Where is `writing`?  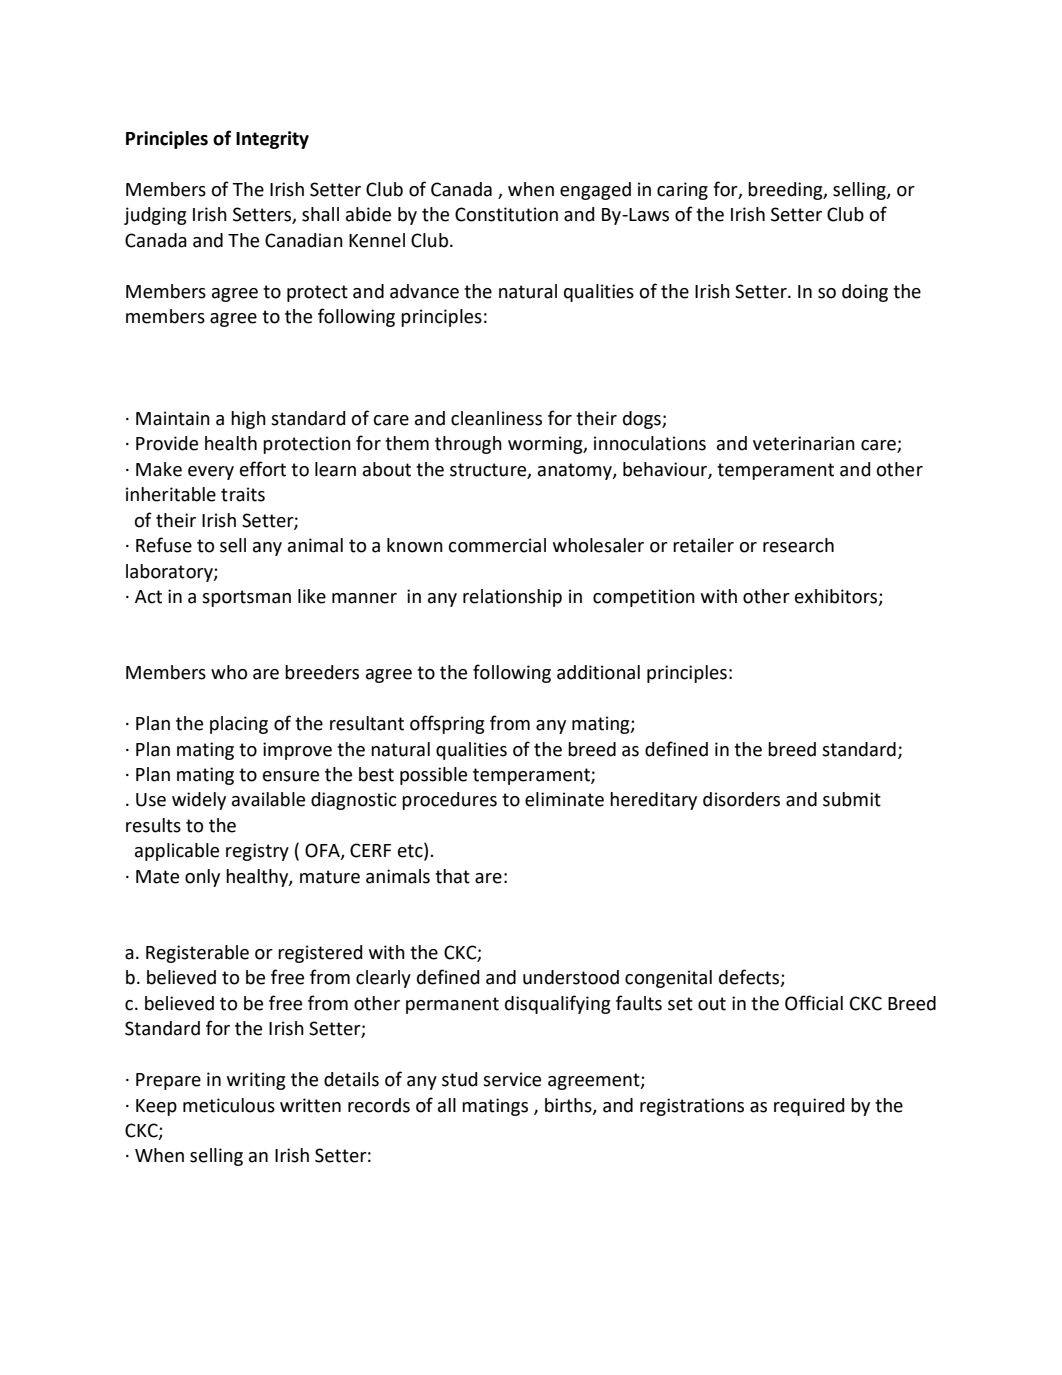 writing is located at coordinates (256, 1081).
